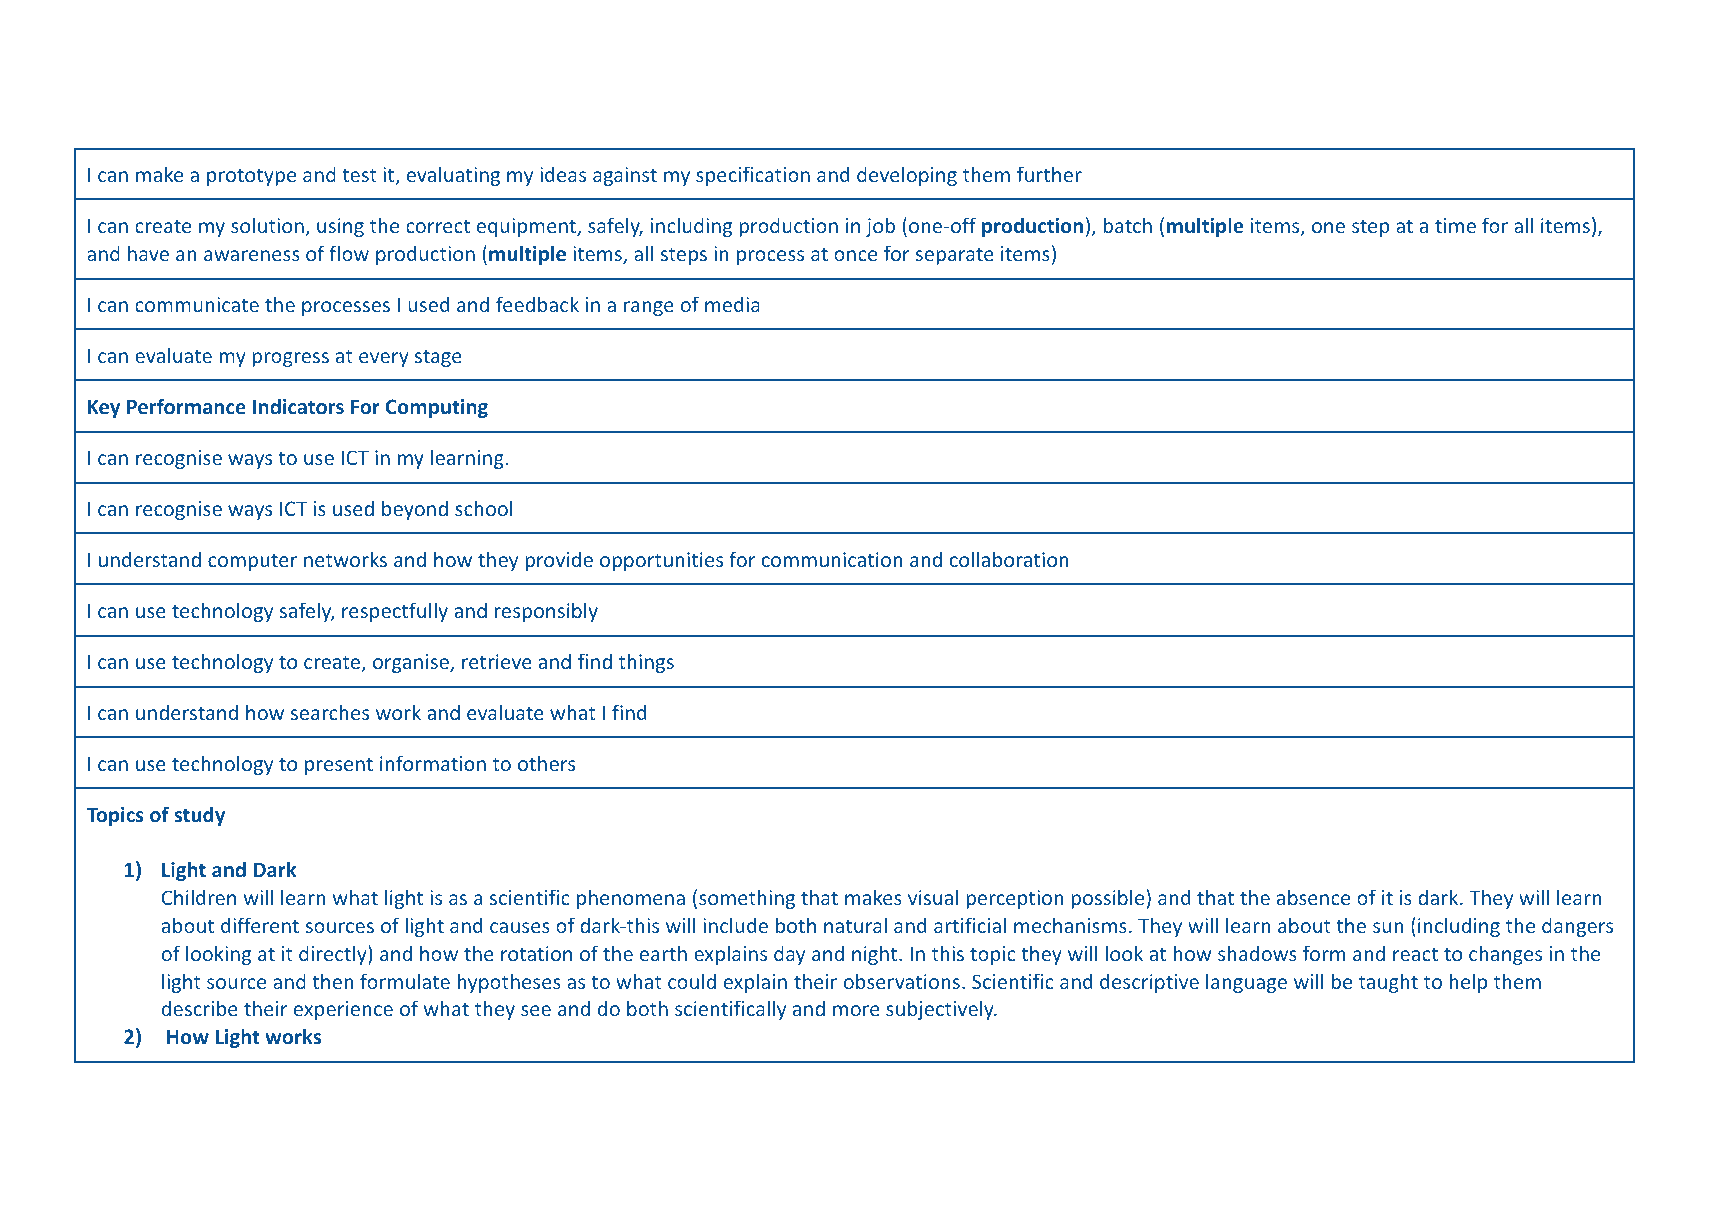 This document has width=1736, height=1228. I want to click on collaboration, so click(1009, 559).
